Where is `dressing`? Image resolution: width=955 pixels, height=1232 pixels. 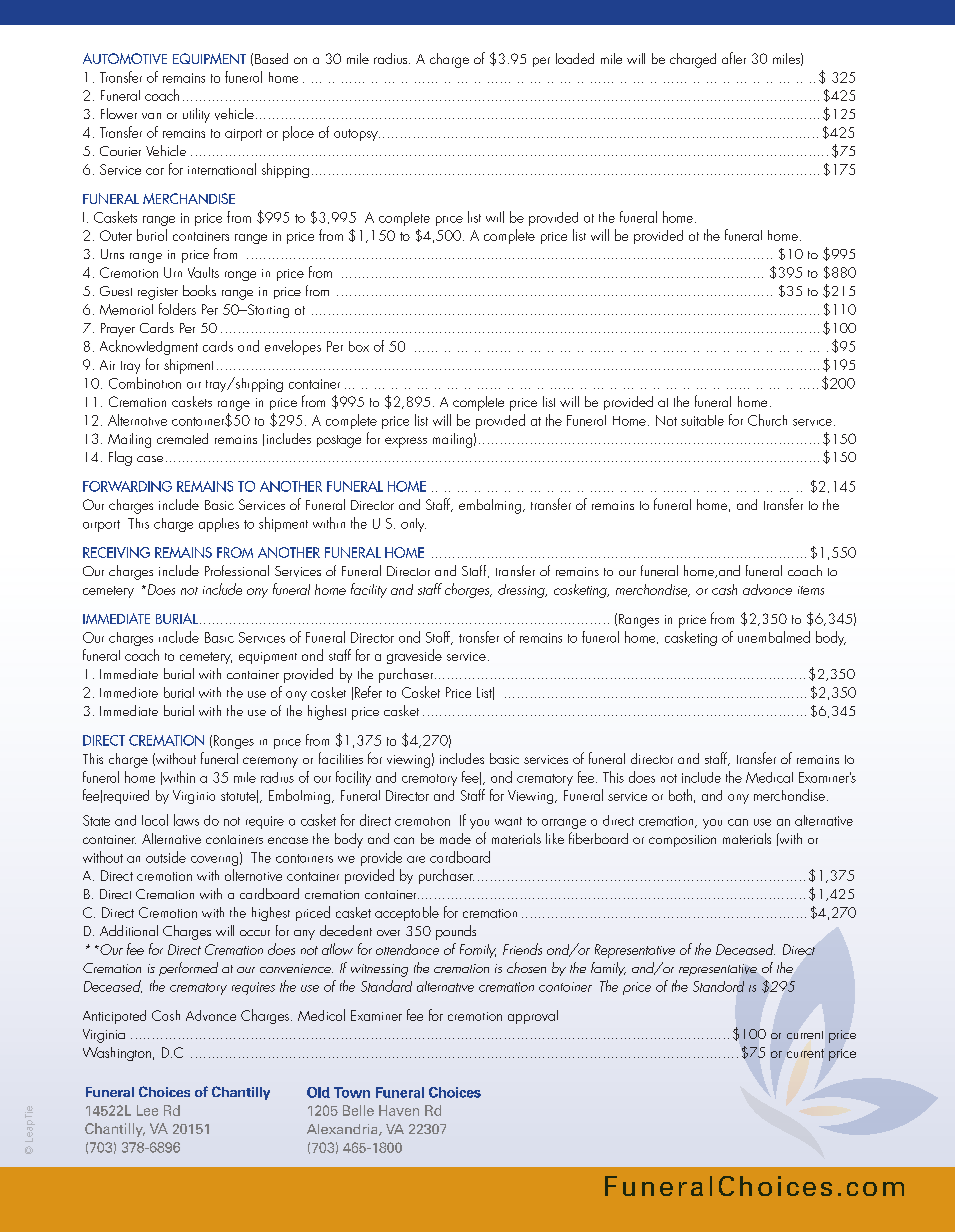 dressing is located at coordinates (522, 591).
